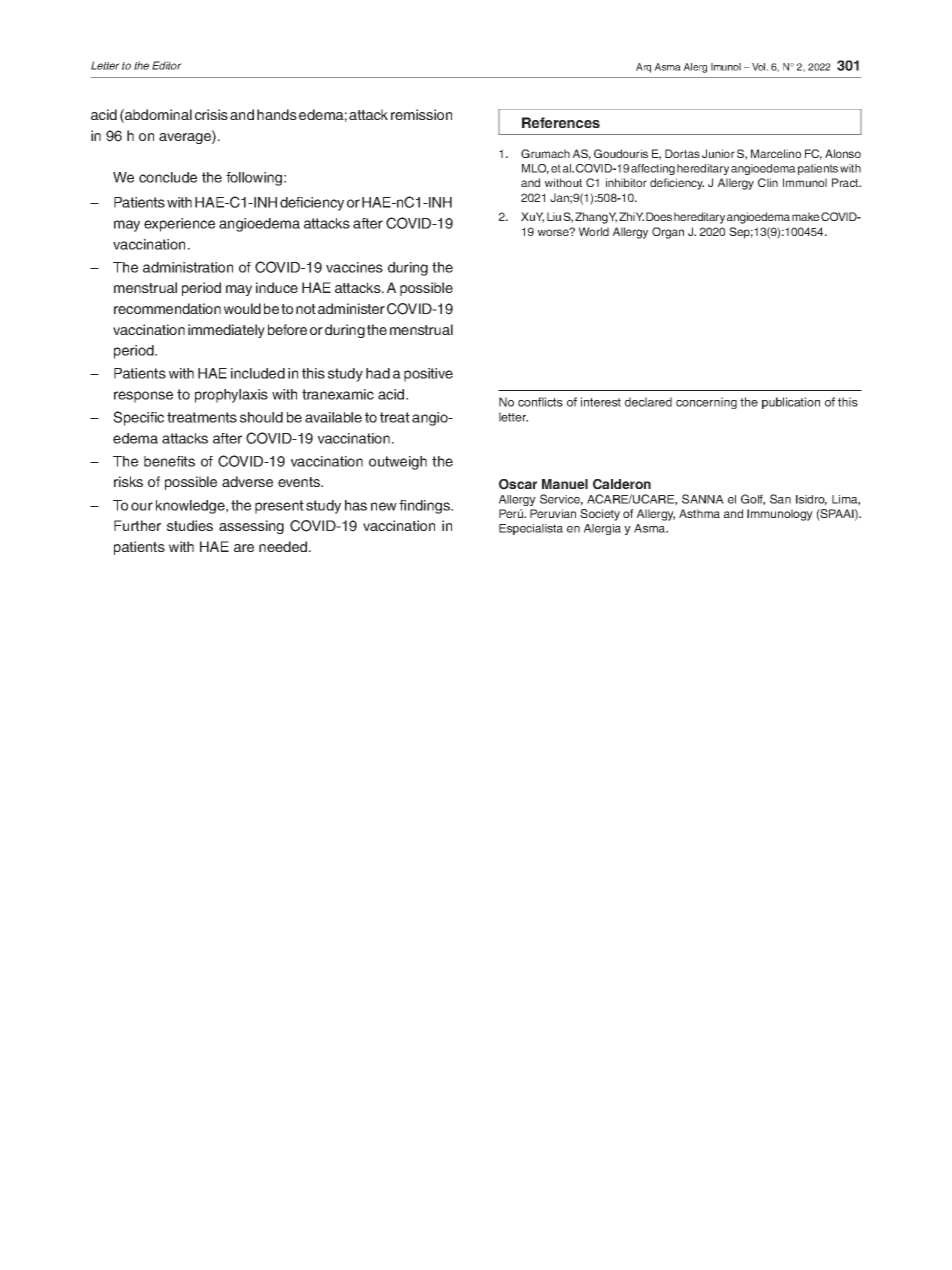 This screenshot has width=952, height=1270. Describe the element at coordinates (167, 65) in the screenshot. I see `Editor` at that location.
